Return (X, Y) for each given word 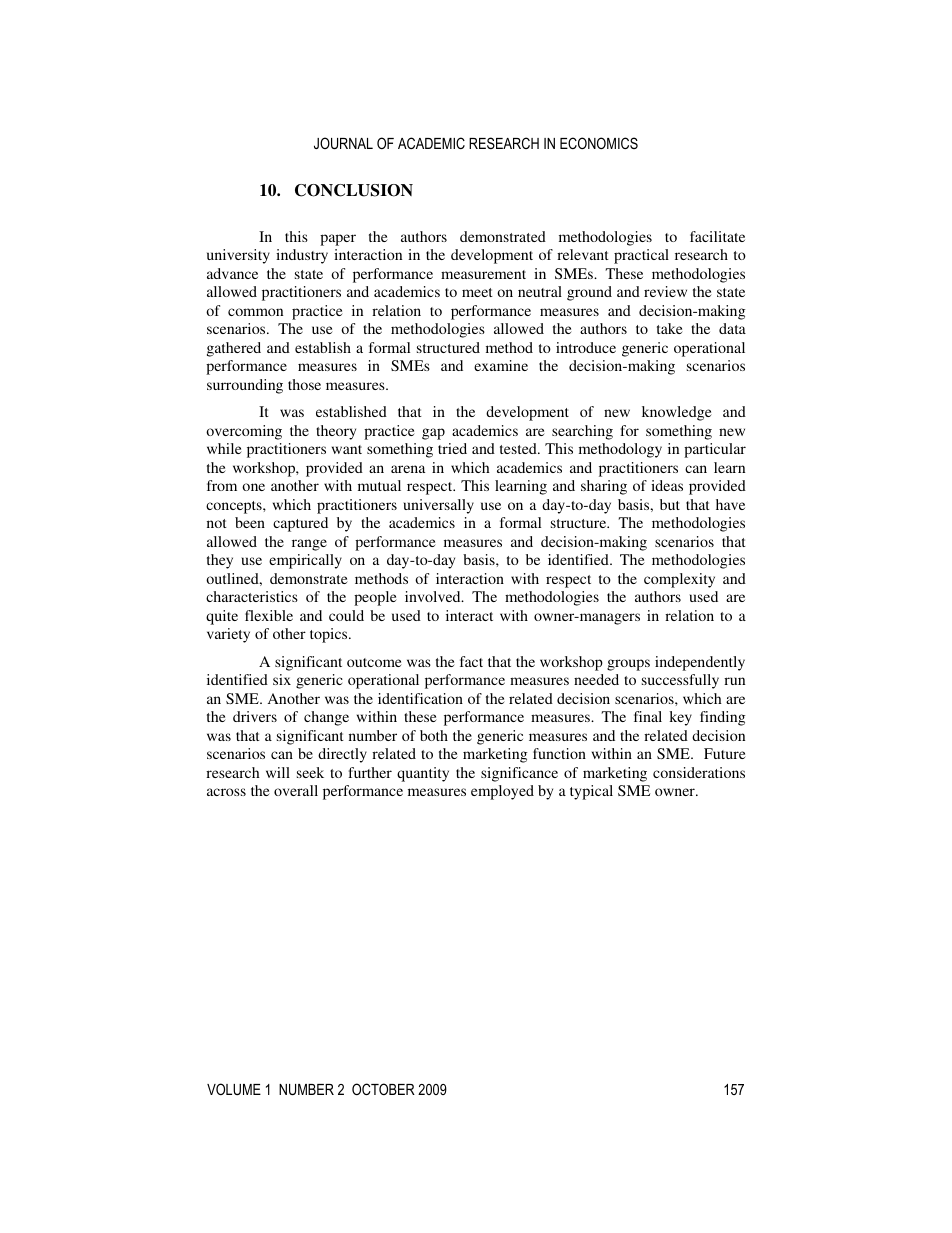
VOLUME (234, 1089)
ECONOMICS (599, 143)
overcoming (244, 432)
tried (452, 448)
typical (591, 792)
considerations (699, 772)
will (278, 772)
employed (502, 792)
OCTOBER (383, 1089)
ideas (667, 485)
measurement (483, 274)
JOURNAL (343, 143)
